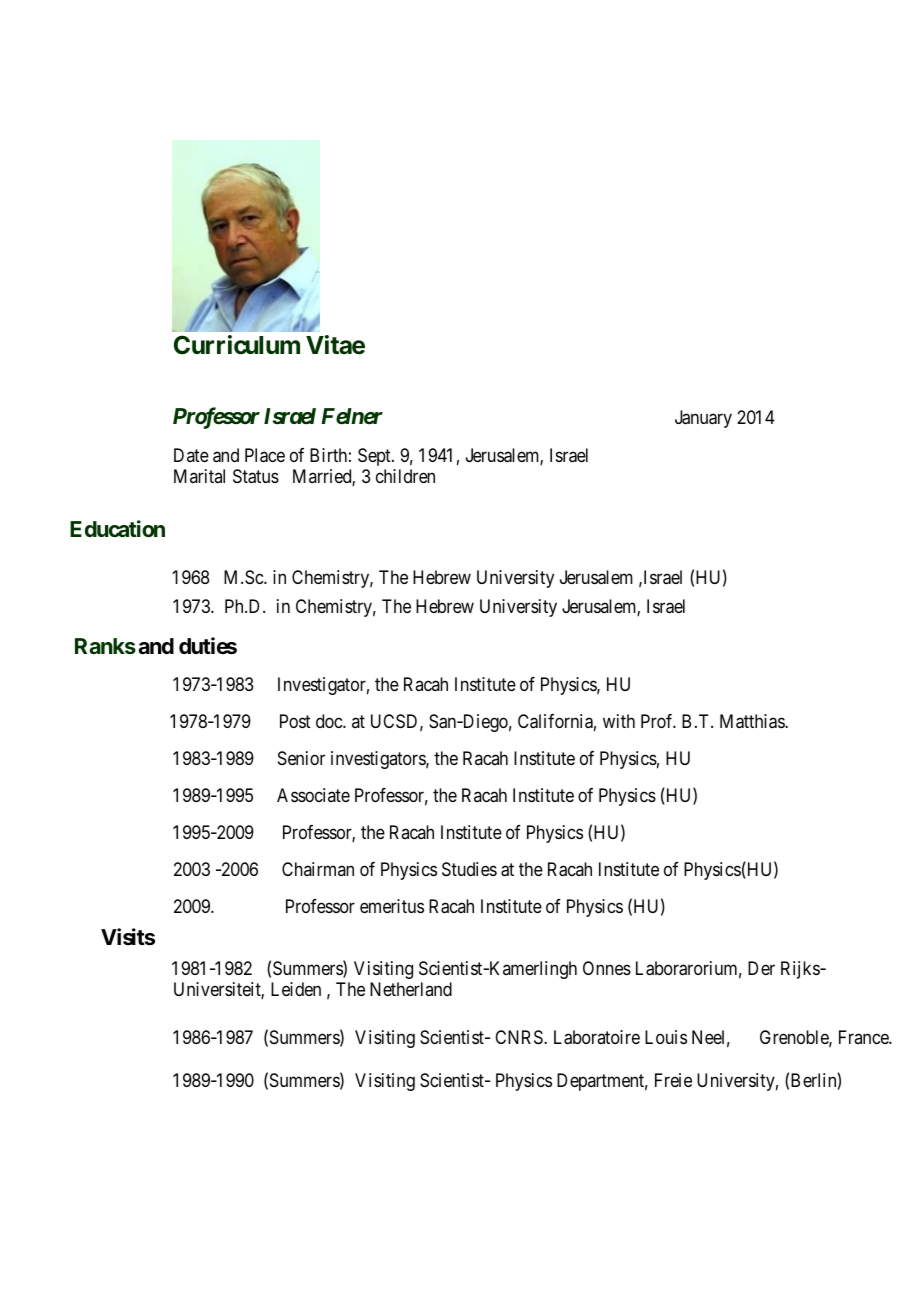 The image size is (924, 1308). I want to click on Post, so click(295, 721).
